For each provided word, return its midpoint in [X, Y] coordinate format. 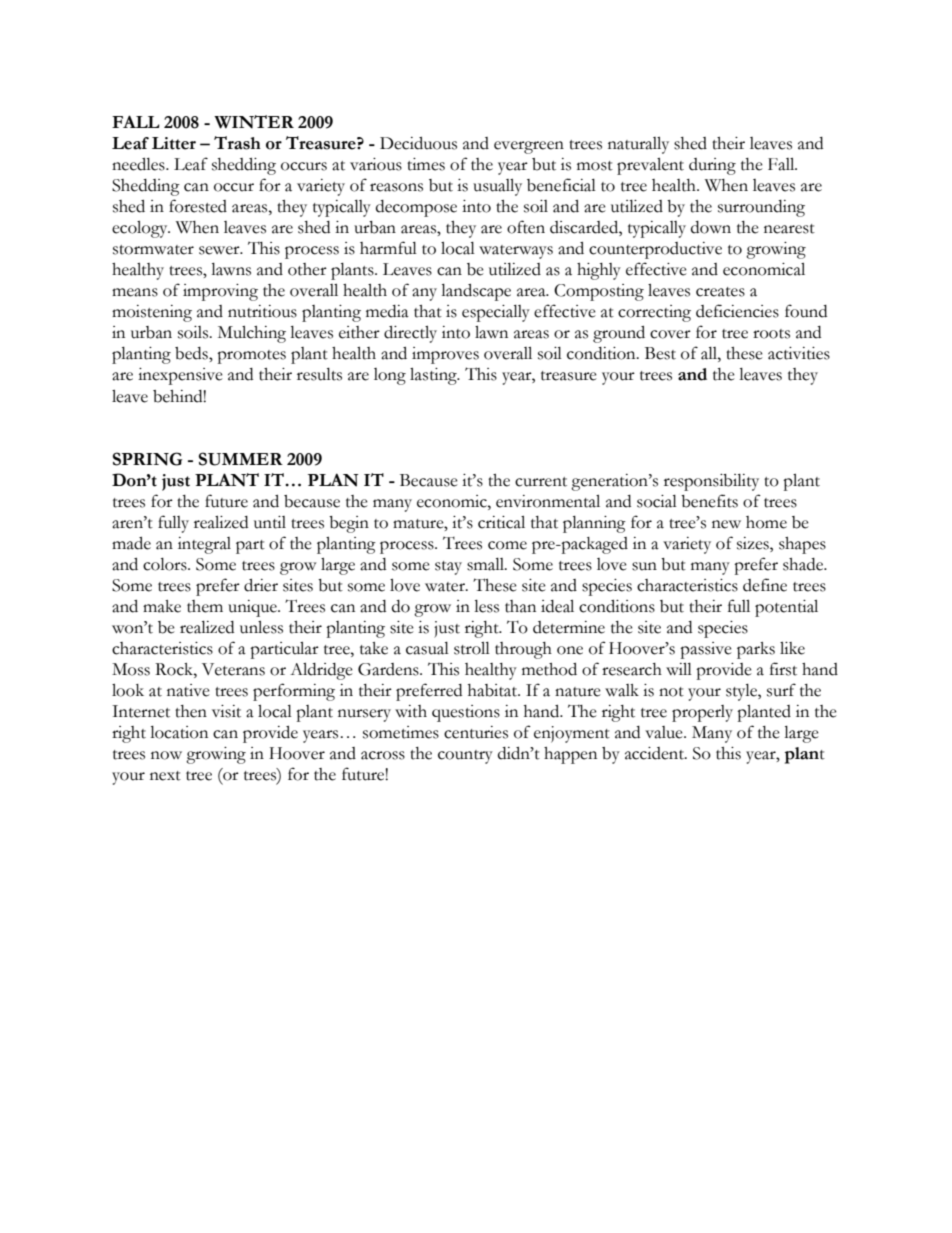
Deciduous [418, 143]
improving [220, 292]
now [166, 755]
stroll [472, 648]
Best [660, 353]
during [712, 166]
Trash [237, 143]
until [270, 522]
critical [501, 522]
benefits [709, 501]
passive [706, 650]
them [205, 606]
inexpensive [180, 376]
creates [720, 292]
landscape [476, 292]
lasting [434, 376]
